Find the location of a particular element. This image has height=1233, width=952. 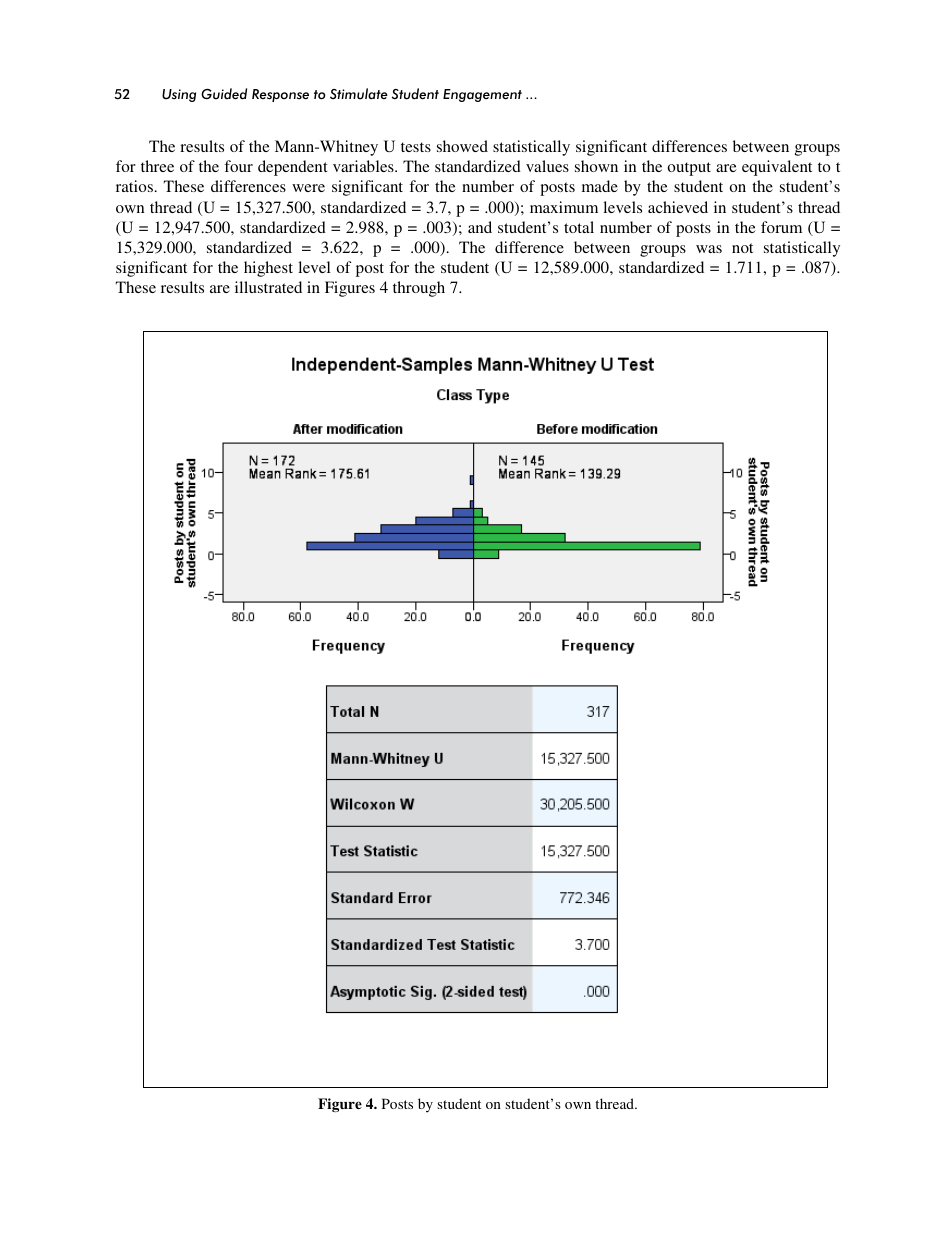

forum is located at coordinates (781, 227).
